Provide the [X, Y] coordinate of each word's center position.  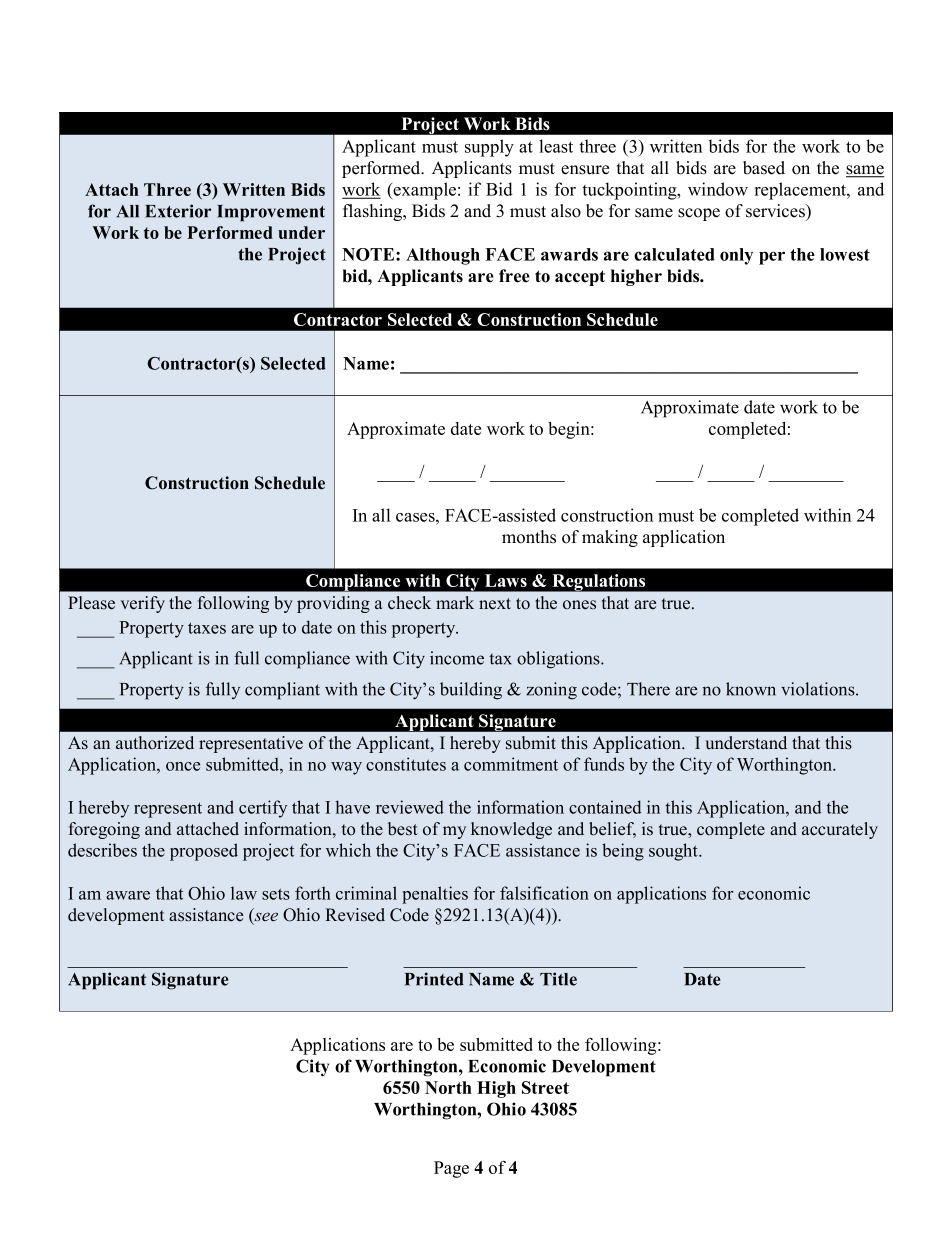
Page [451, 1169]
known [751, 689]
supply [489, 148]
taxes [207, 628]
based [764, 168]
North [448, 1087]
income [457, 658]
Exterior [178, 211]
